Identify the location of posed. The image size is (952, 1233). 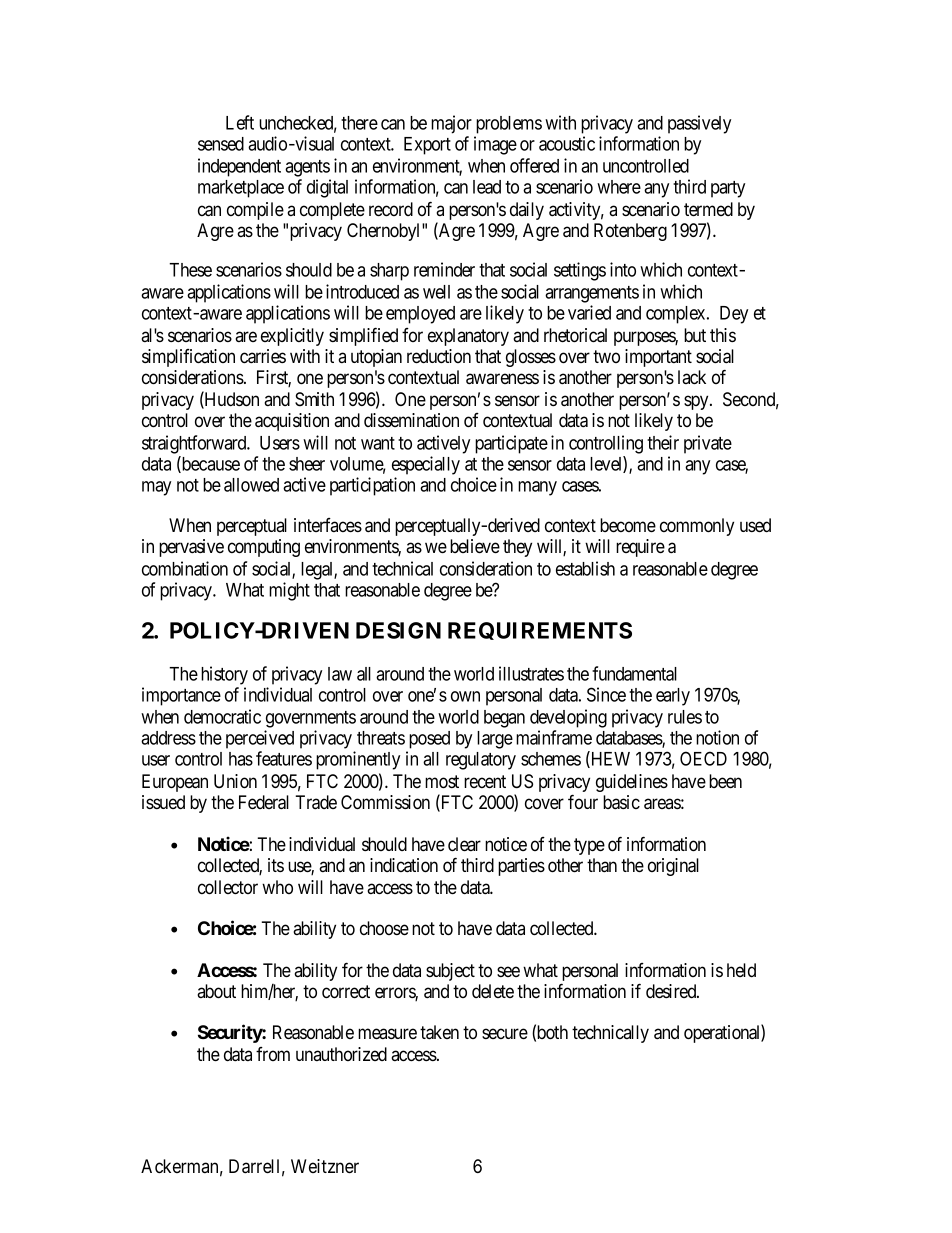
(429, 740).
